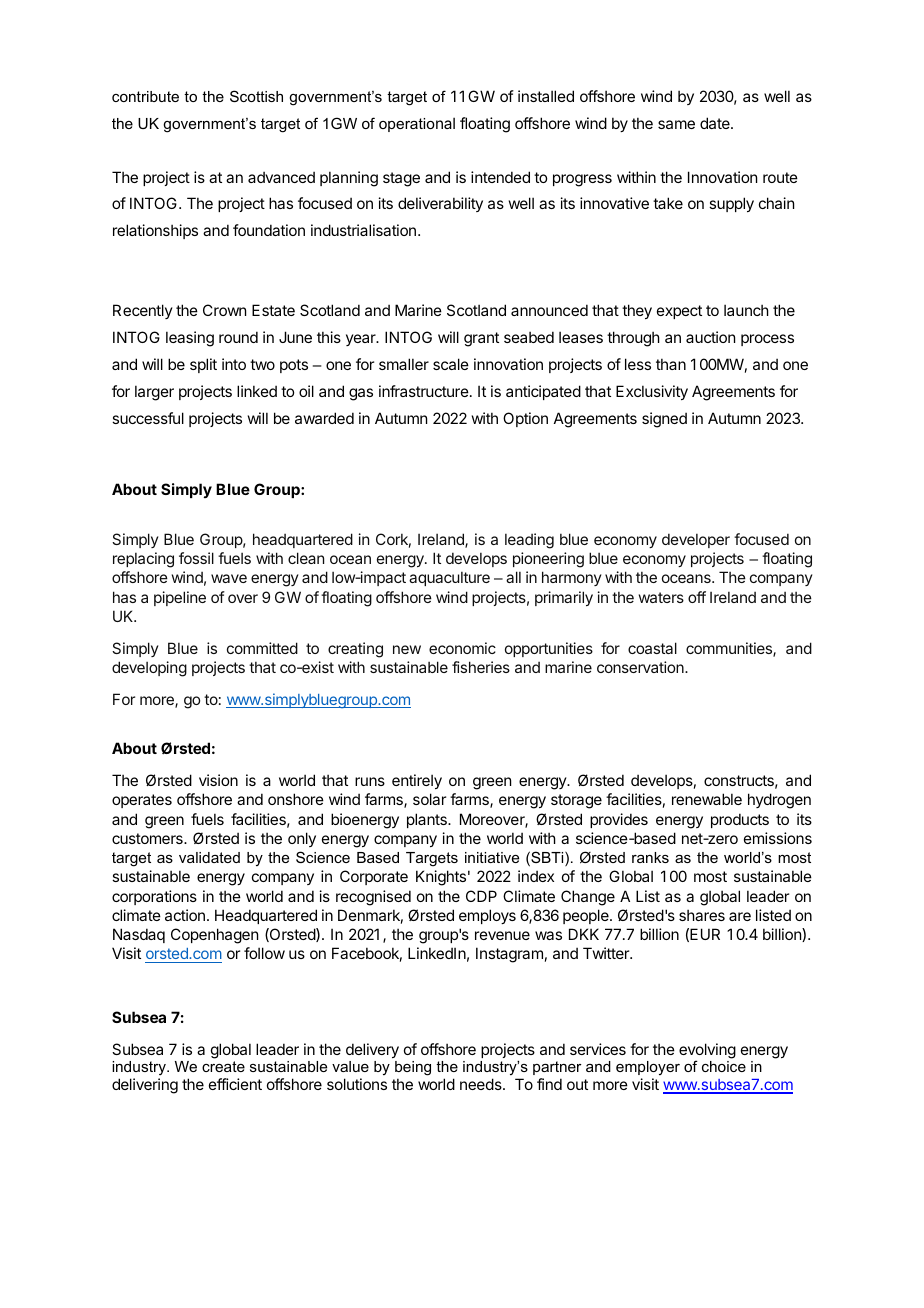 The image size is (924, 1308). What do you see at coordinates (676, 124) in the screenshot?
I see `same` at bounding box center [676, 124].
